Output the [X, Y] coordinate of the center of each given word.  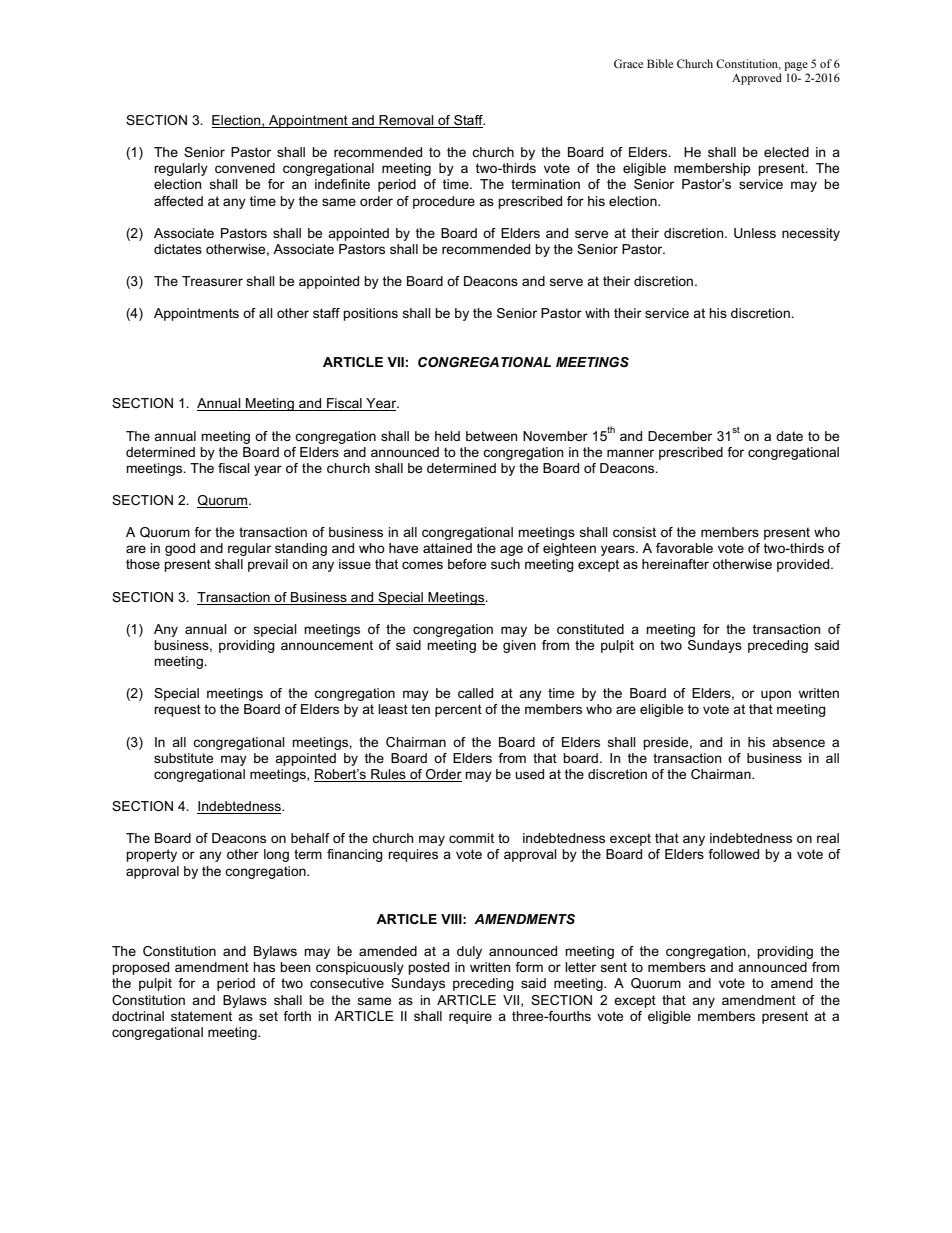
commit [471, 838]
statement [201, 1016]
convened [245, 168]
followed [733, 854]
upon [776, 695]
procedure [444, 202]
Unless [755, 233]
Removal [407, 121]
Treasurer [212, 281]
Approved [757, 79]
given [519, 646]
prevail [268, 565]
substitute [183, 758]
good [180, 549]
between [492, 436]
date [789, 436]
